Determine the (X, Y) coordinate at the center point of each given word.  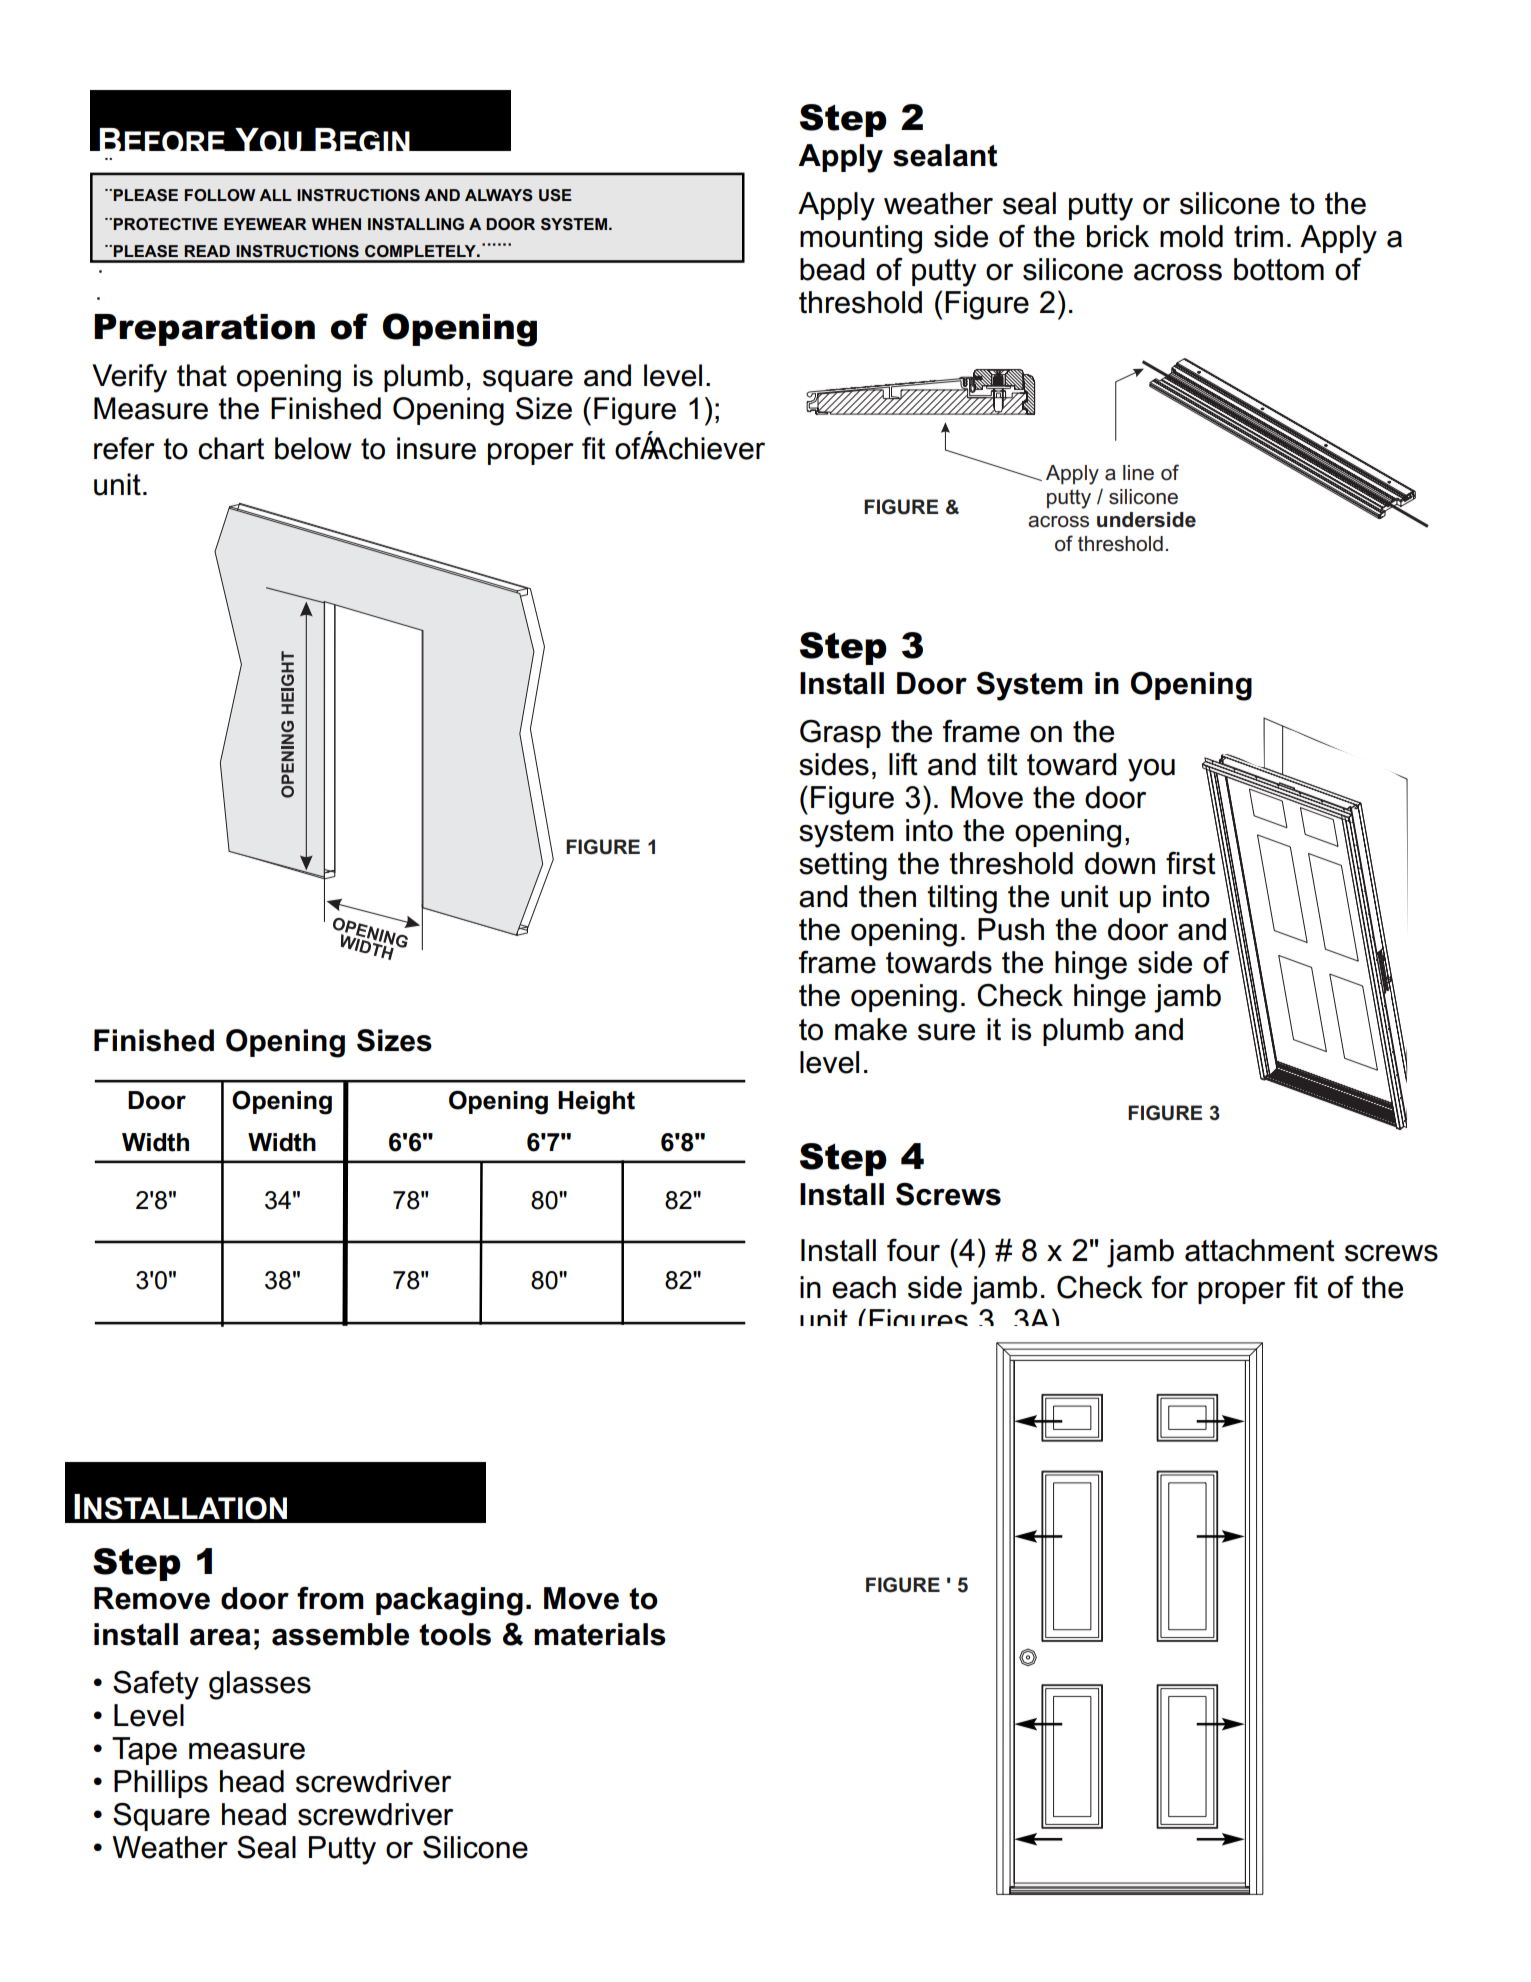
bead (832, 269)
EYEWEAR (265, 224)
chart (231, 448)
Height (596, 1103)
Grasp (840, 733)
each (864, 1287)
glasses (260, 1685)
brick (1118, 236)
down (1120, 863)
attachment (1260, 1250)
